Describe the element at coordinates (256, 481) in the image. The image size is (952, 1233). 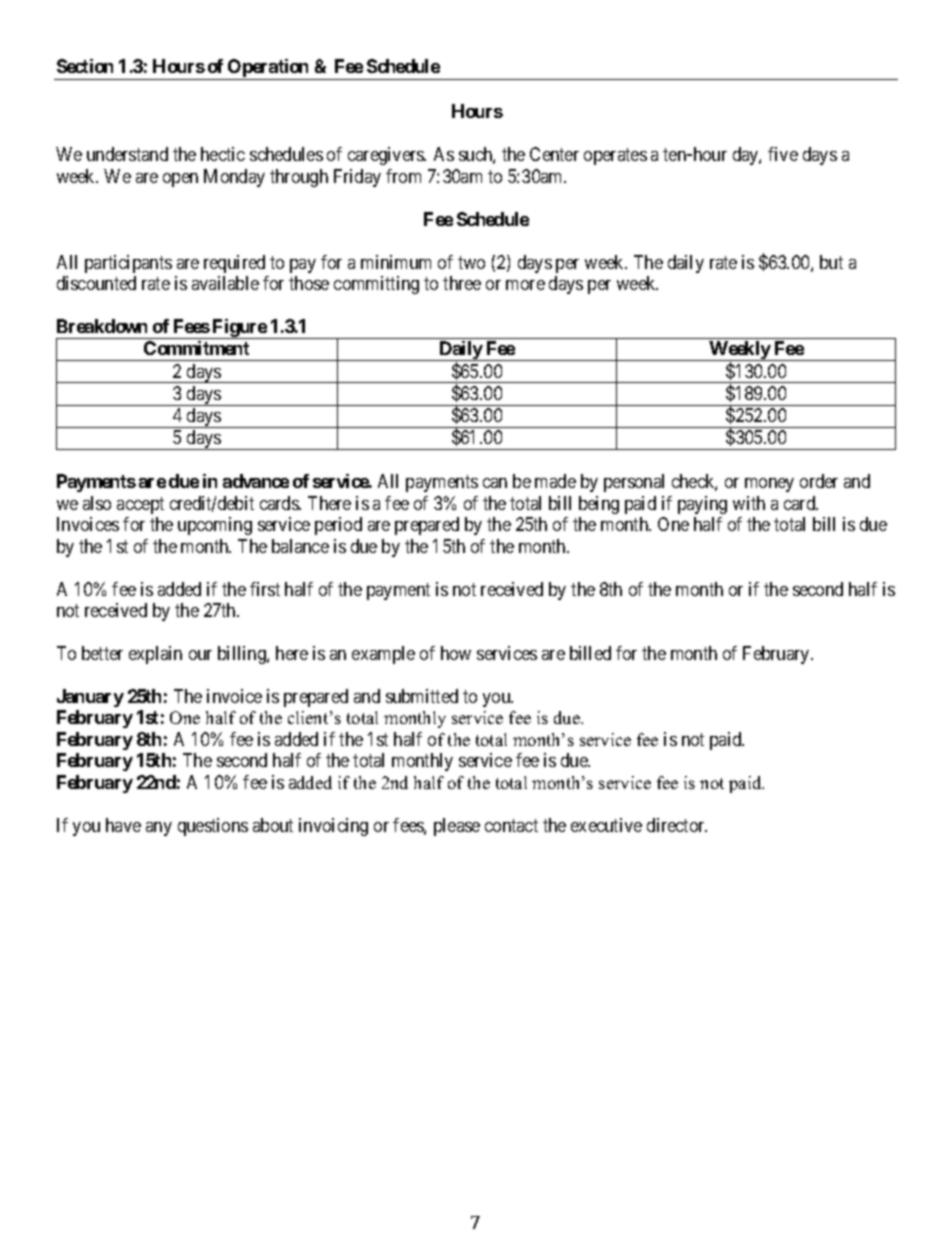
I see `advance` at that location.
